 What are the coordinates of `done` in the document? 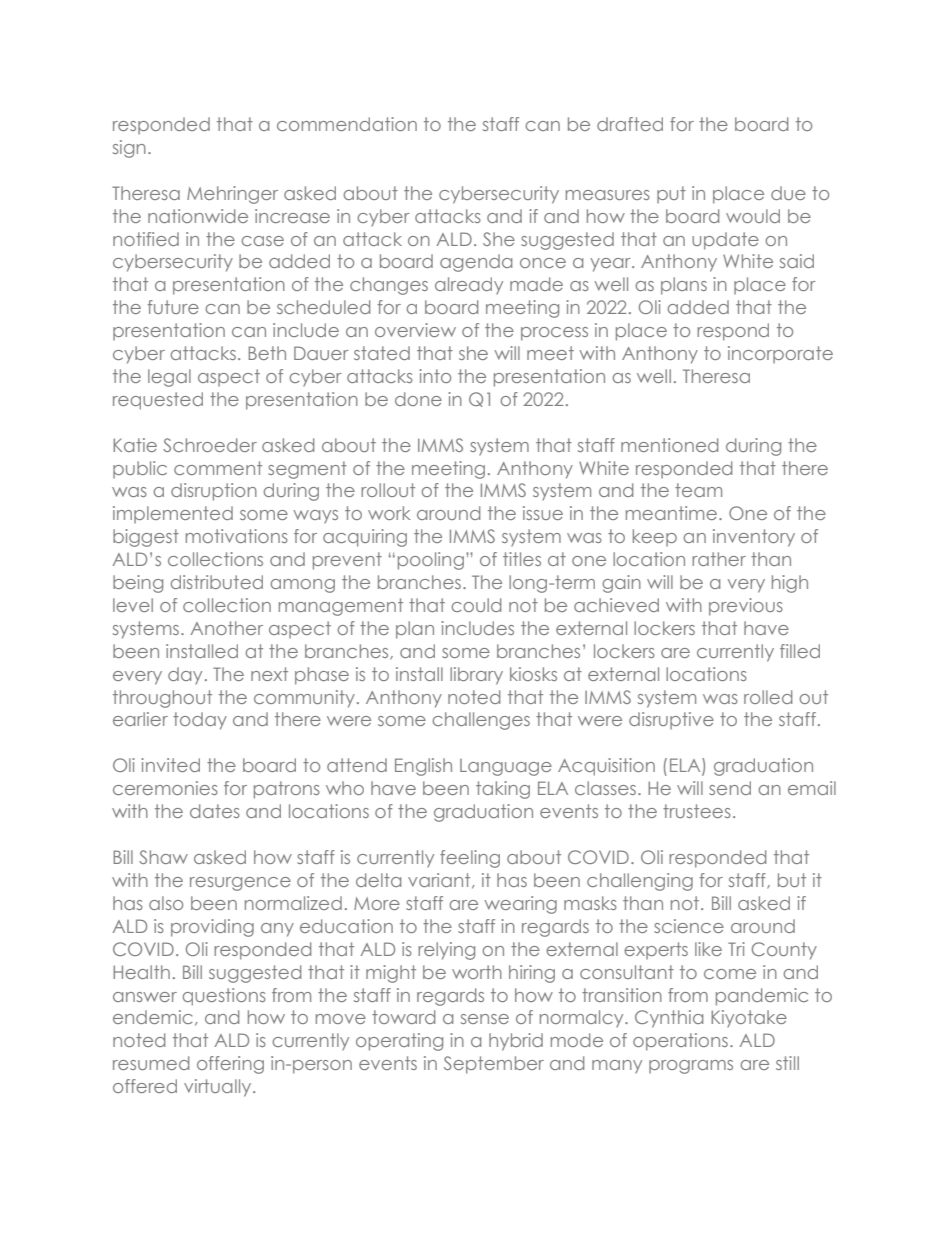 It's located at (418, 399).
